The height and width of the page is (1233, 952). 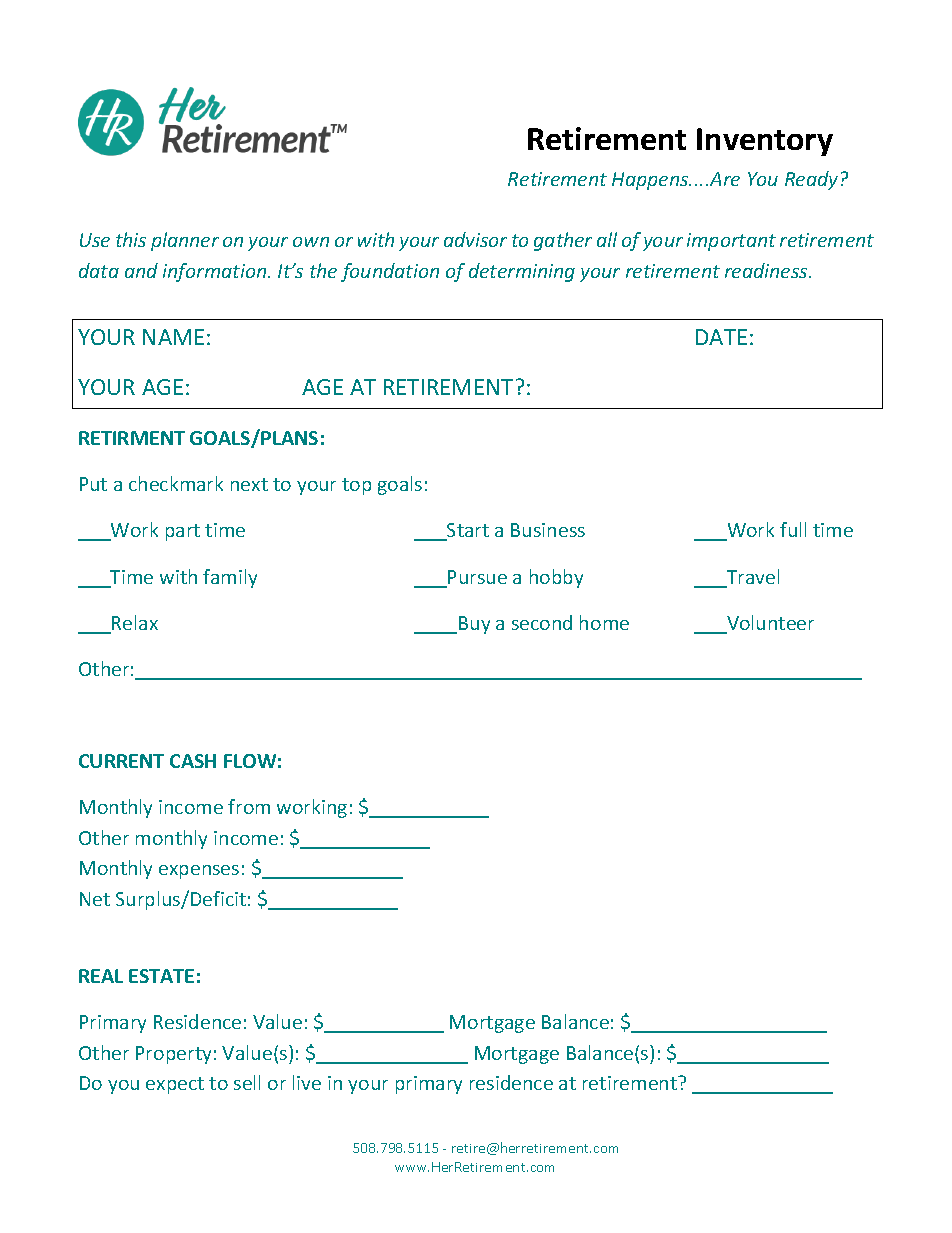 What do you see at coordinates (173, 1055) in the page?
I see `Property` at bounding box center [173, 1055].
